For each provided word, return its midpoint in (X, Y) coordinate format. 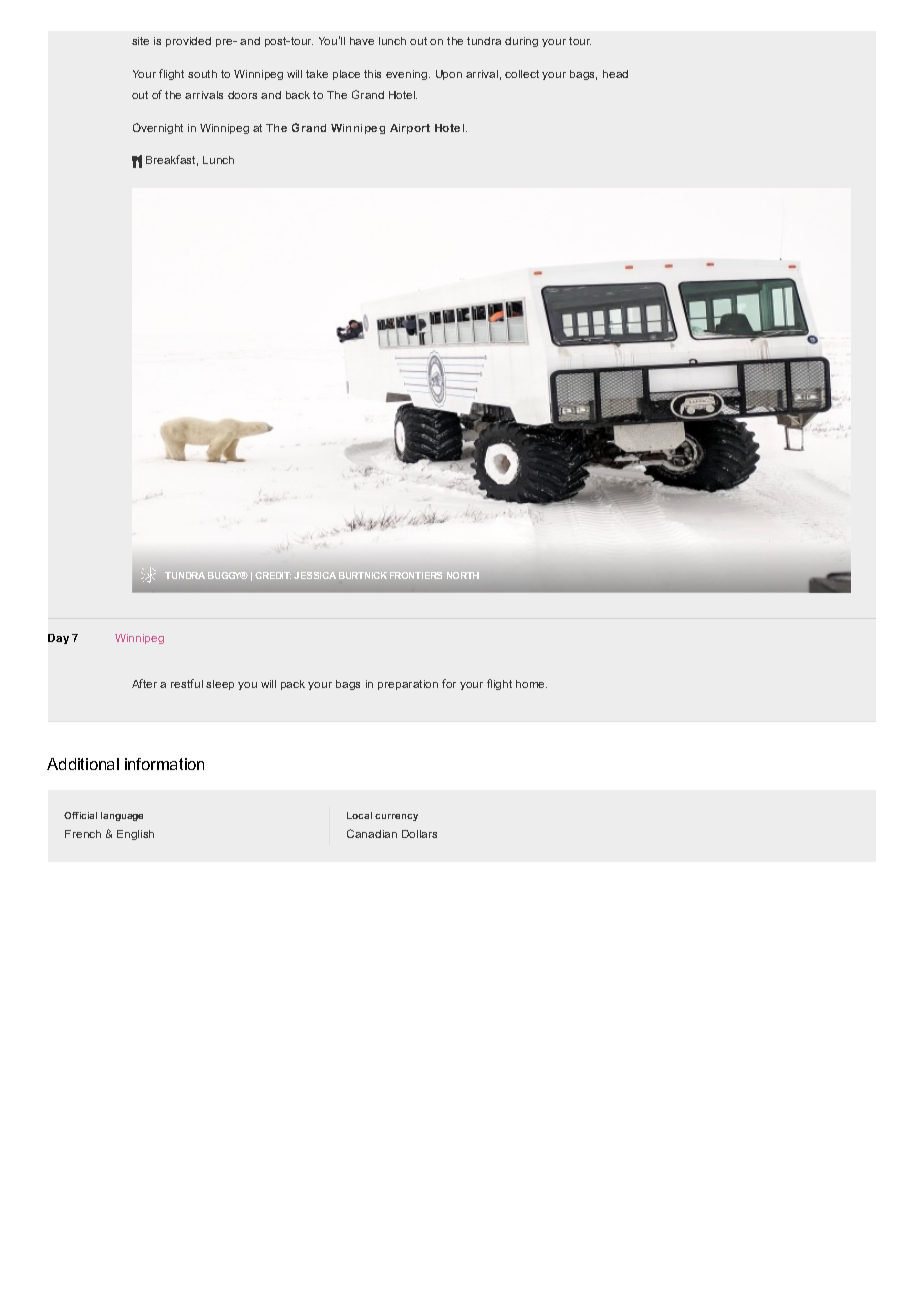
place (346, 75)
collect (522, 74)
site (140, 41)
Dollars (419, 834)
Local (359, 815)
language (122, 816)
